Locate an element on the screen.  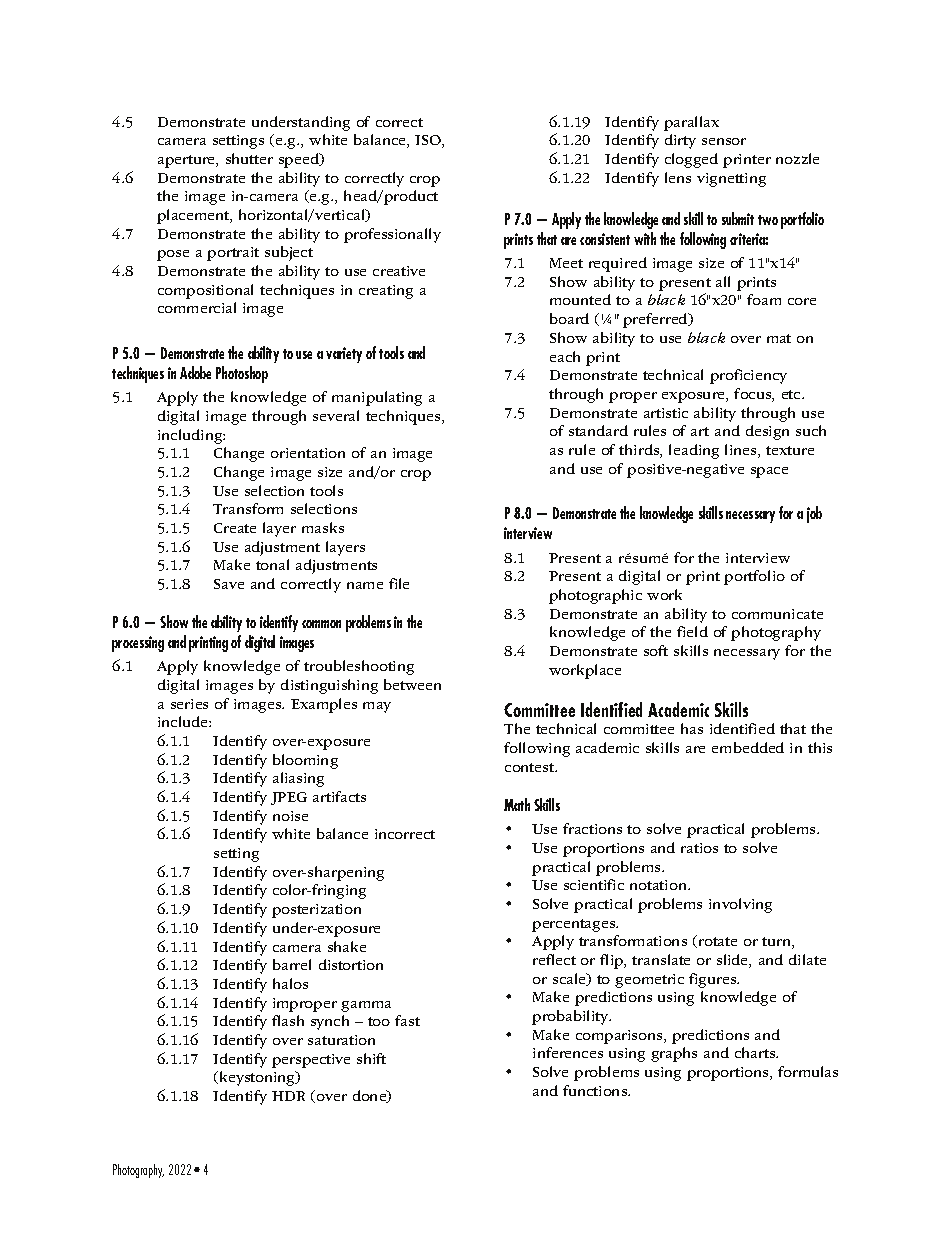
standard is located at coordinates (598, 430).
